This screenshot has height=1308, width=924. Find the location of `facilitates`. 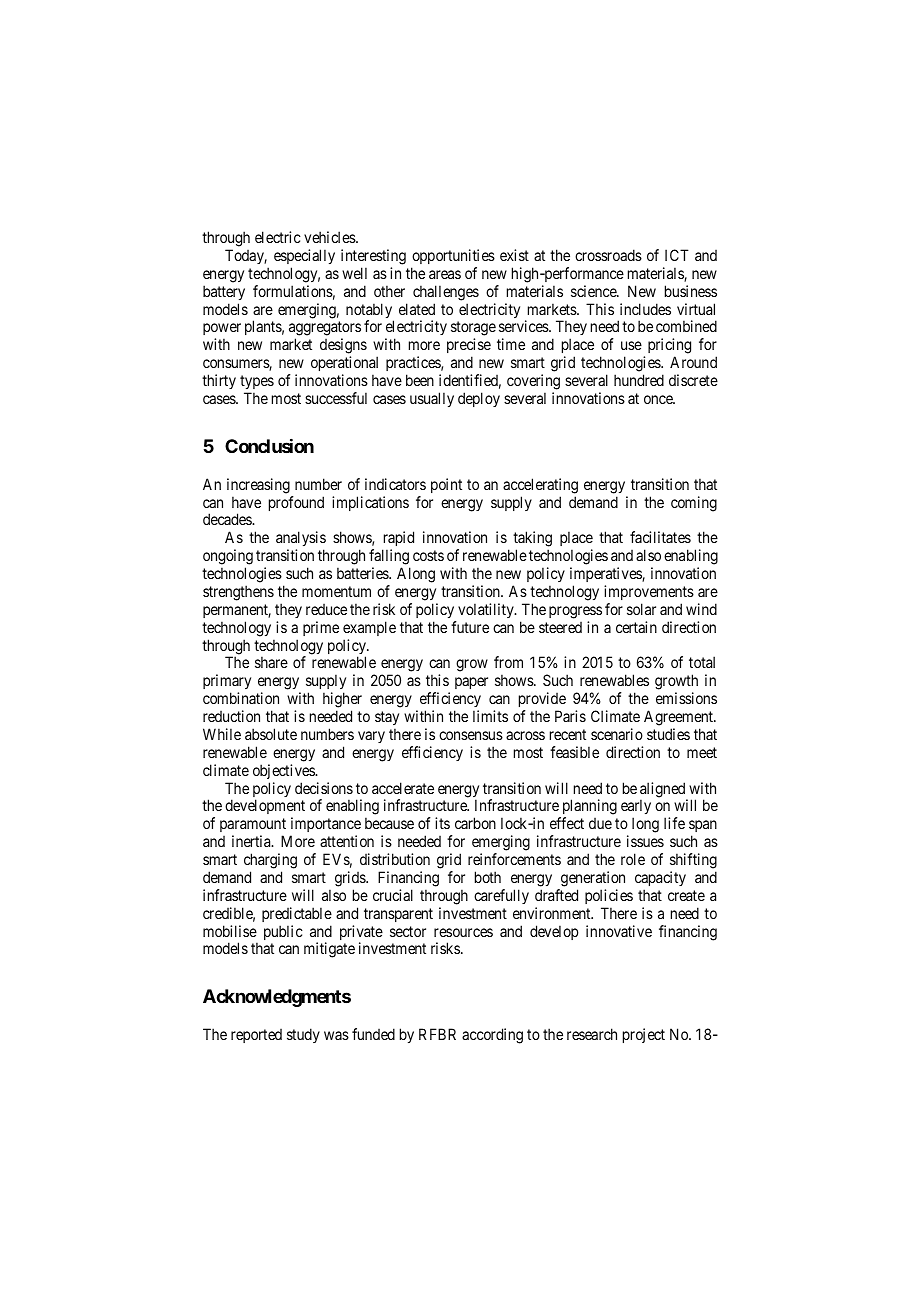

facilitates is located at coordinates (660, 537).
